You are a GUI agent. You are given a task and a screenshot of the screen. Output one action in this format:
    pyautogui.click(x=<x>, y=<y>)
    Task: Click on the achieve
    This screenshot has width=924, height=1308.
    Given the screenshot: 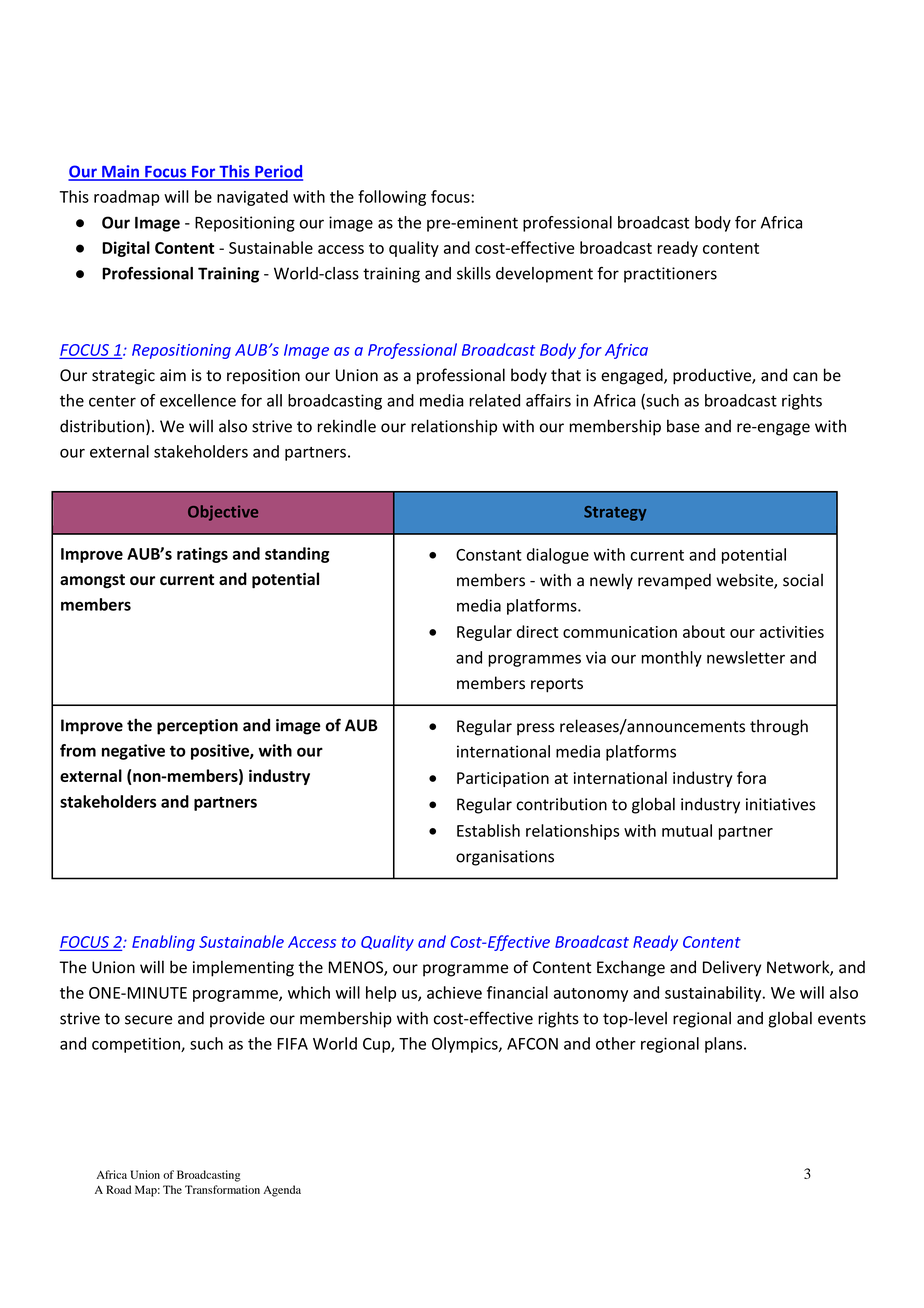 What is the action you would take?
    pyautogui.click(x=454, y=992)
